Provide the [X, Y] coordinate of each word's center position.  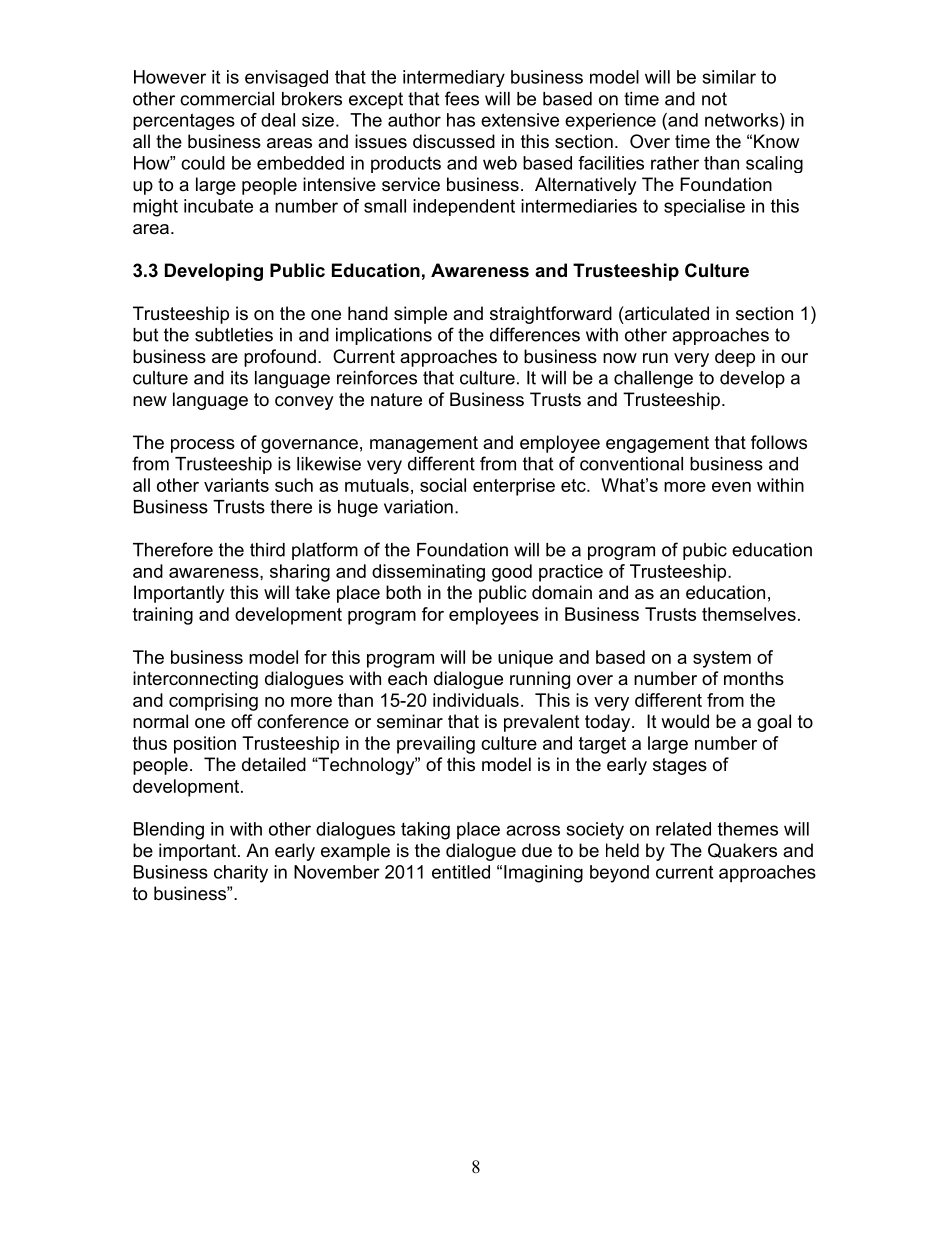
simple [420, 315]
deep [735, 358]
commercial [227, 99]
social [443, 485]
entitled [461, 872]
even [731, 487]
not [714, 99]
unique [525, 659]
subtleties [234, 335]
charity [241, 874]
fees [462, 98]
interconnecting [195, 680]
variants [236, 485]
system [722, 659]
